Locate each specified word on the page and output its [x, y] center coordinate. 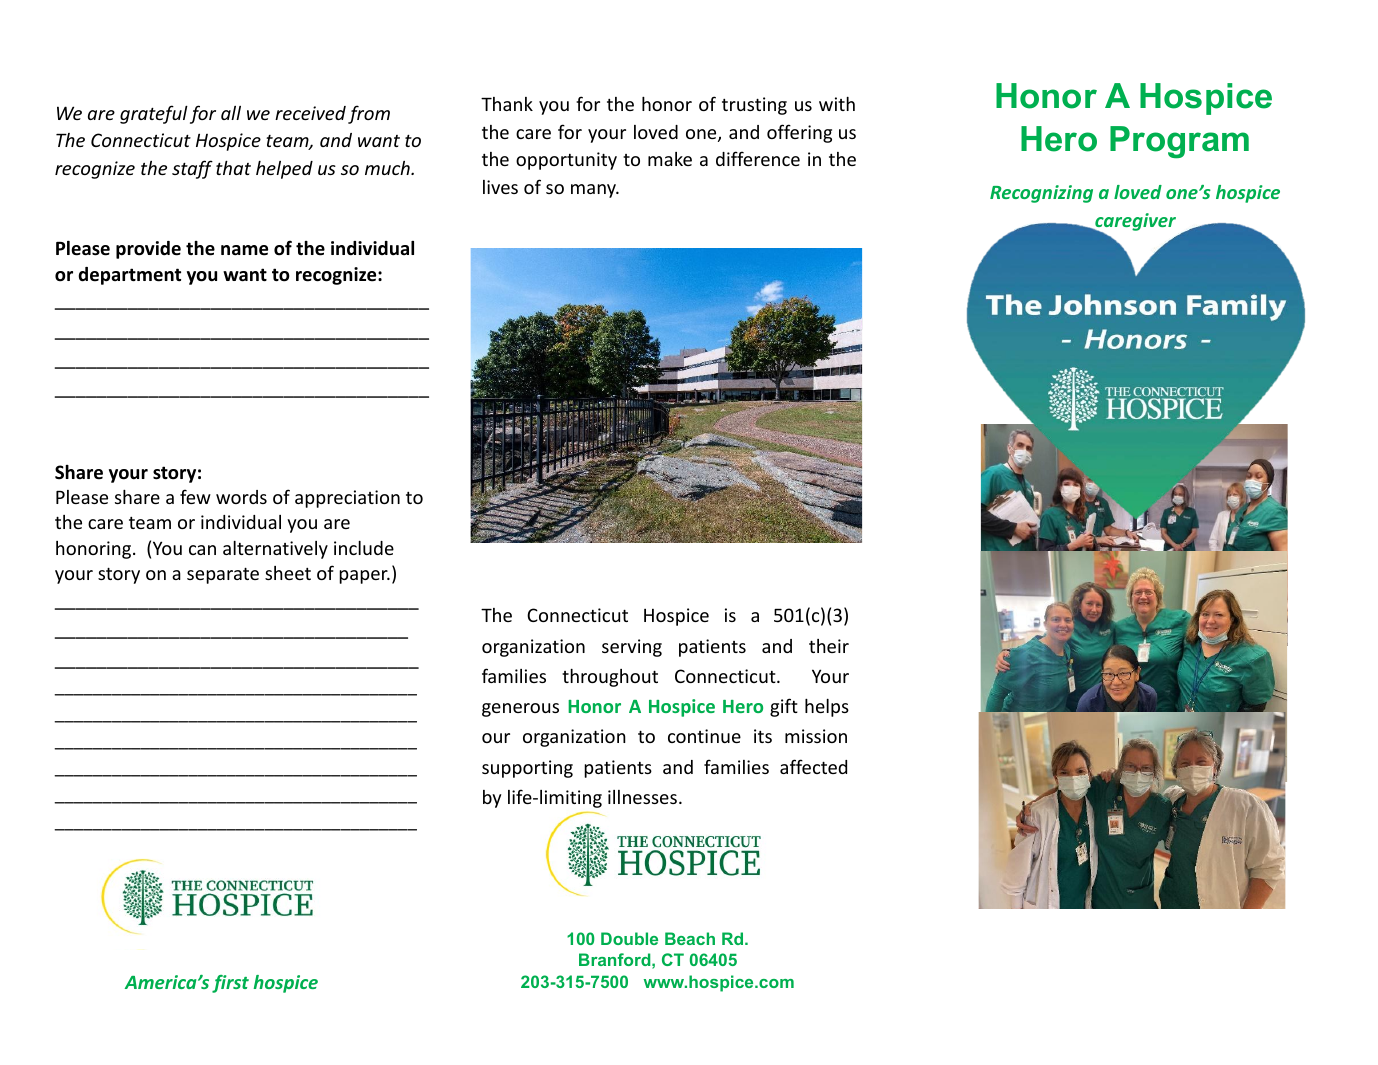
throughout [610, 678]
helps [827, 708]
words [241, 497]
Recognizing [1041, 194]
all [231, 113]
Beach [690, 938]
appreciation [347, 499]
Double [629, 938]
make [670, 159]
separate [223, 575]
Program [1179, 142]
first [230, 984]
